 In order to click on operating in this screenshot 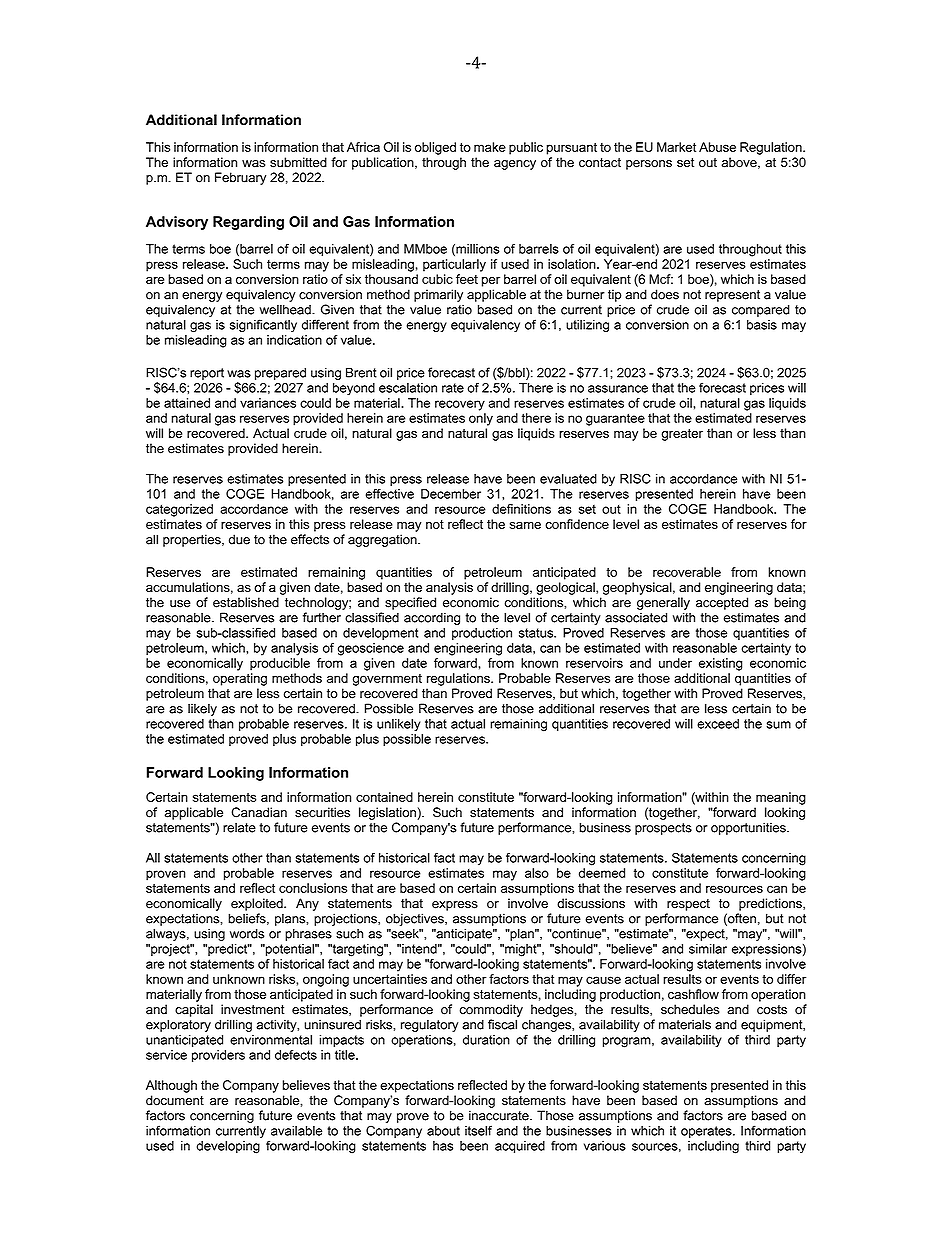, I will do `click(240, 679)`.
